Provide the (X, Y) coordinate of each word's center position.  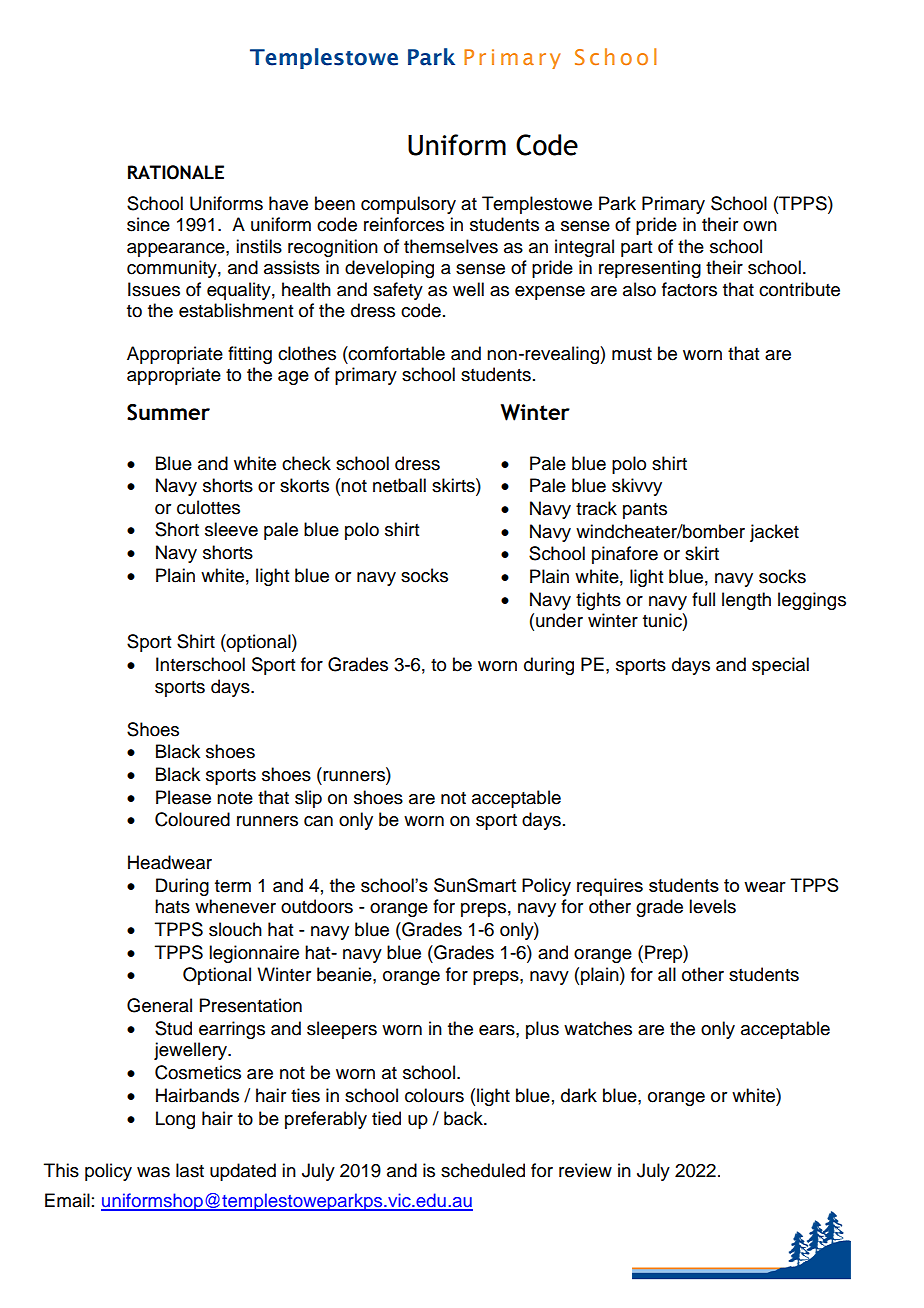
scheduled (483, 1170)
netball (399, 485)
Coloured (192, 819)
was (153, 1172)
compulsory (408, 205)
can (318, 821)
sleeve (231, 529)
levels (712, 906)
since (148, 224)
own (760, 226)
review (585, 1170)
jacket (774, 533)
